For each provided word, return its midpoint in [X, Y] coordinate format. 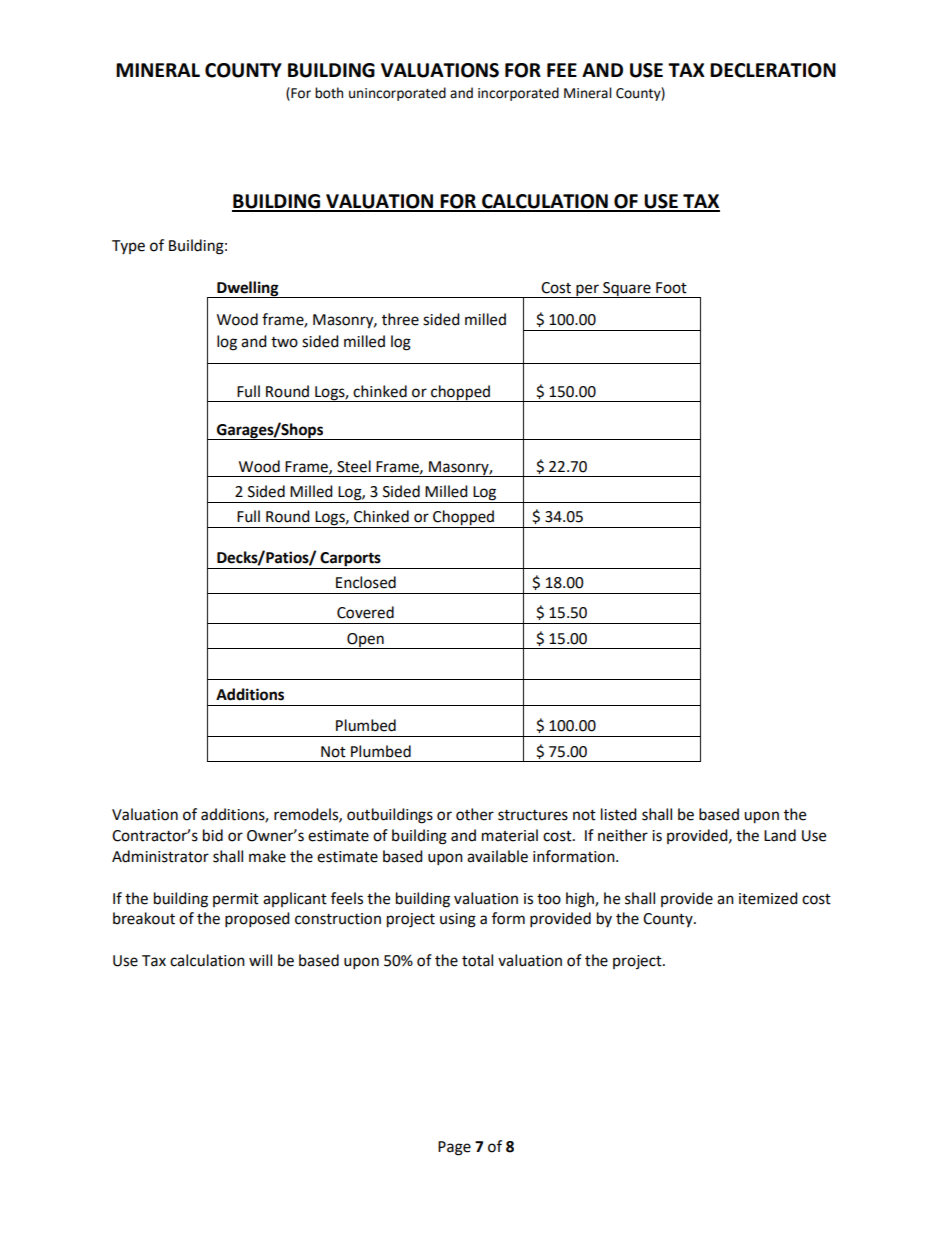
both [329, 93]
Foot [671, 288]
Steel [354, 466]
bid [213, 835]
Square [627, 290]
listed [619, 814]
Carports [350, 560]
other [475, 814]
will [260, 960]
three [400, 319]
